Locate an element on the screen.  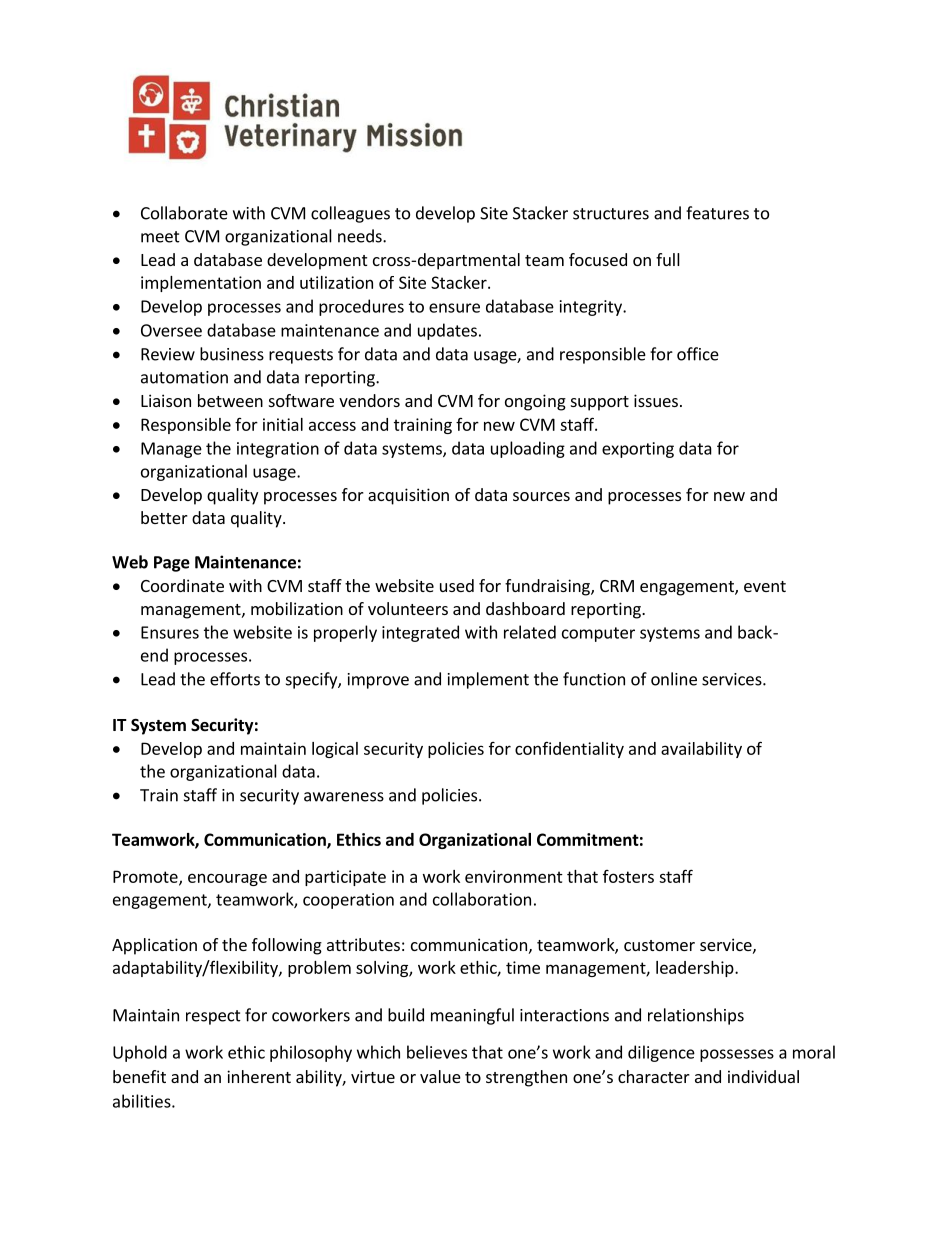
better is located at coordinates (164, 517).
